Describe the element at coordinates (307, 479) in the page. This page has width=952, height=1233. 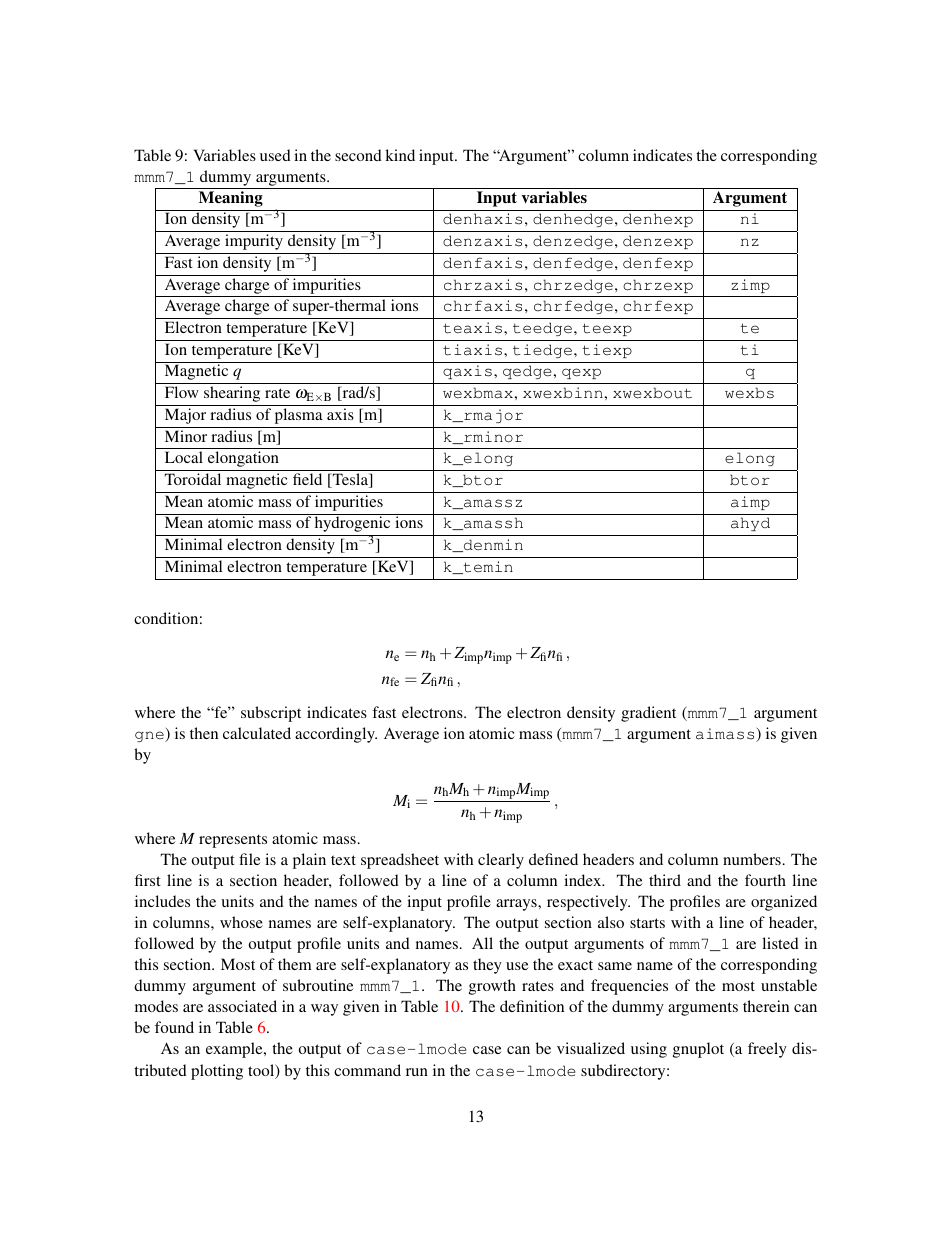
I see `field` at that location.
